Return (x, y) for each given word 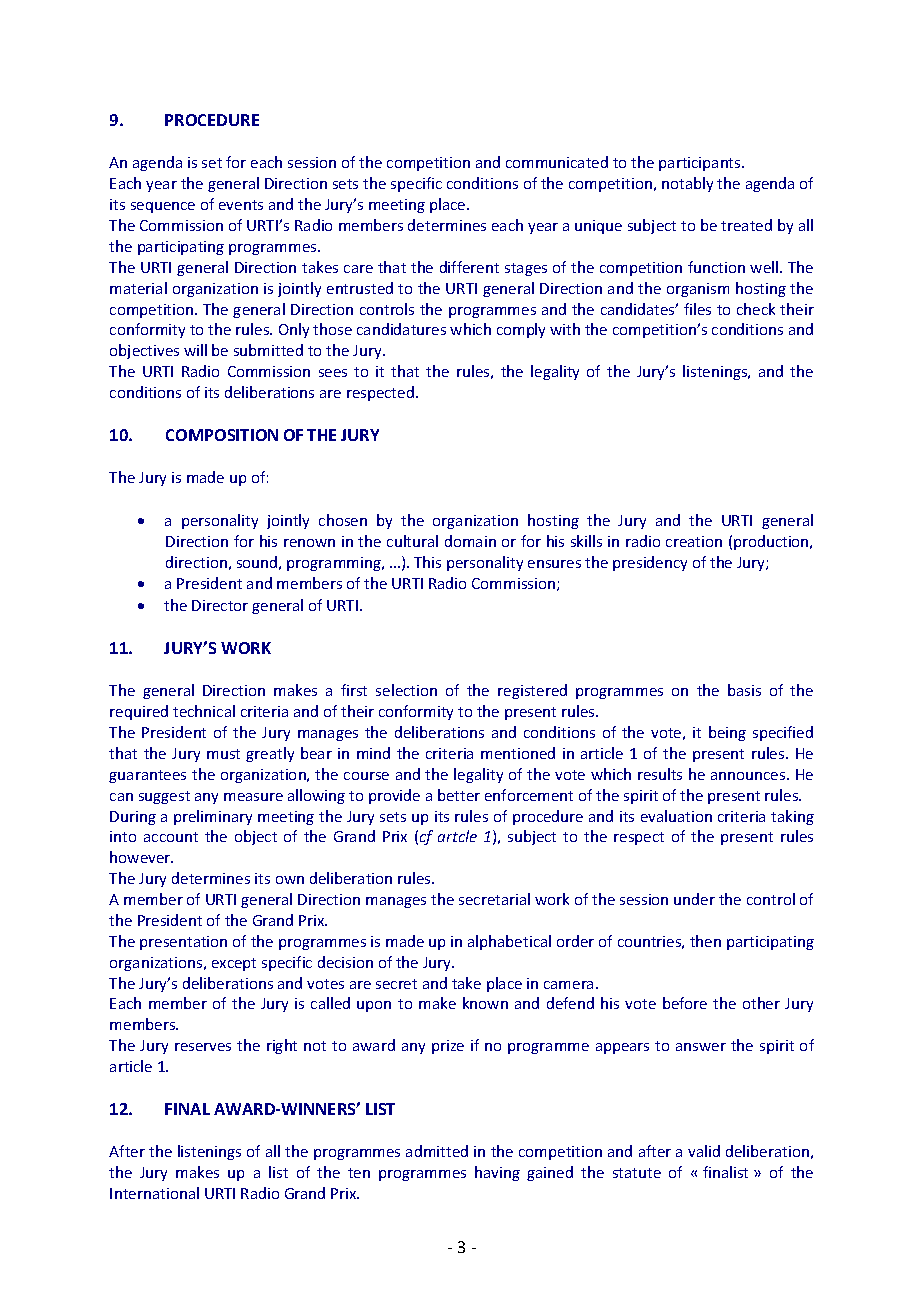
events (241, 205)
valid (704, 1151)
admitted (437, 1151)
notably (687, 184)
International (154, 1193)
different (469, 267)
